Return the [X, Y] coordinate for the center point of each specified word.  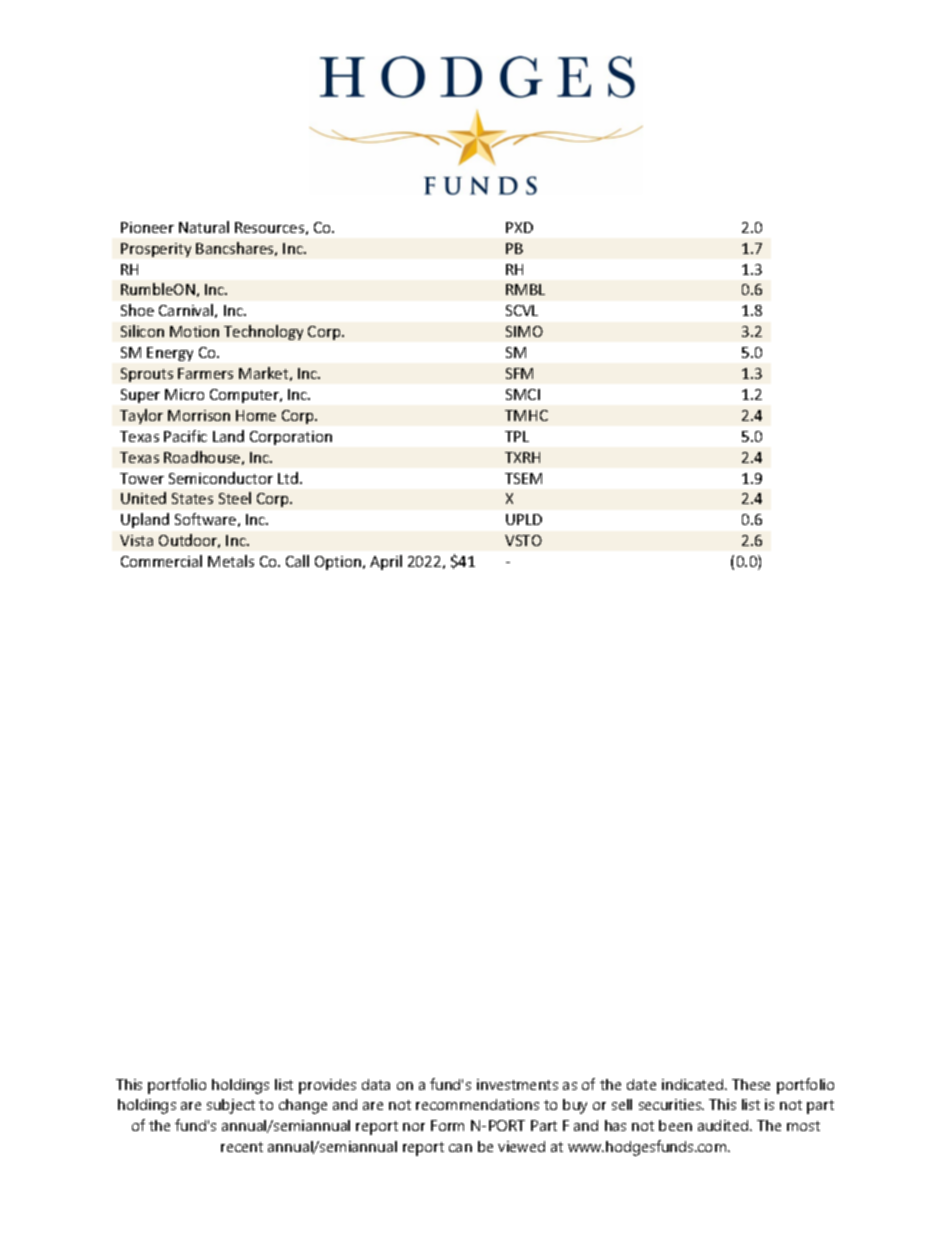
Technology [263, 332]
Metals [231, 561]
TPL [517, 436]
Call [297, 561]
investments [517, 1084]
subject [231, 1106]
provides [327, 1086]
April [386, 562]
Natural [204, 227]
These [751, 1084]
